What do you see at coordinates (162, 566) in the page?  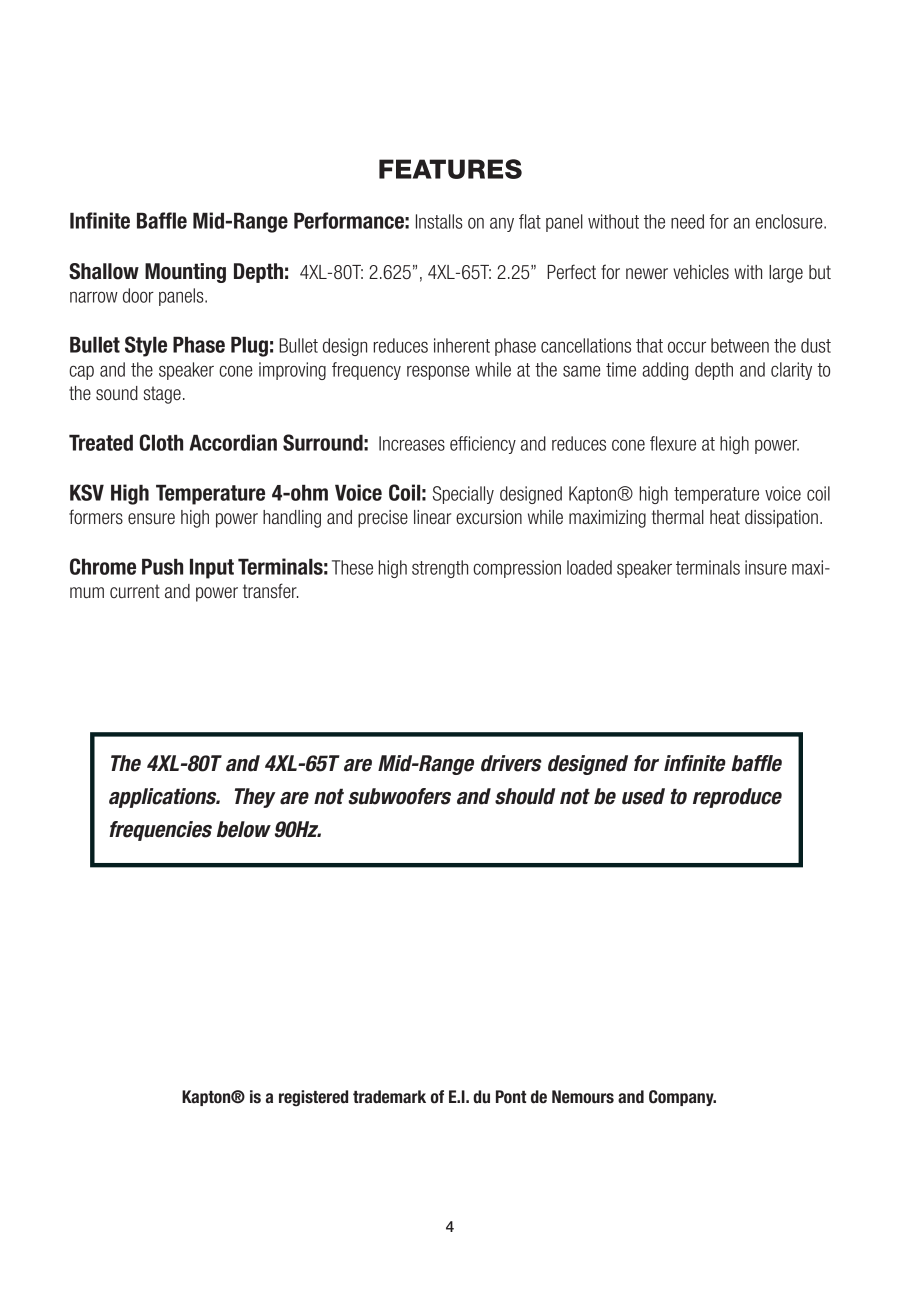 I see `Push` at bounding box center [162, 566].
